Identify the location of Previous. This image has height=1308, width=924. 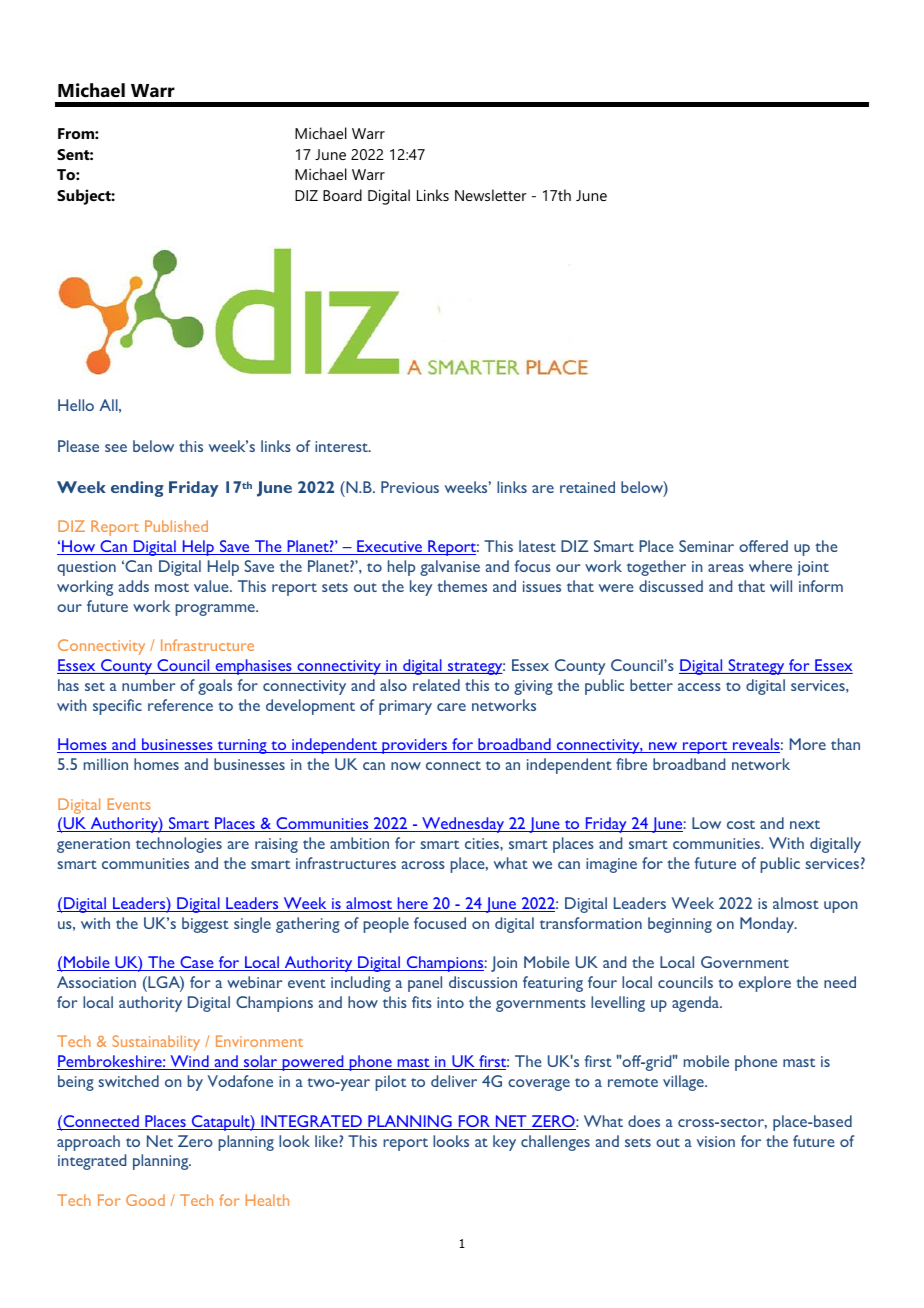
(410, 487).
